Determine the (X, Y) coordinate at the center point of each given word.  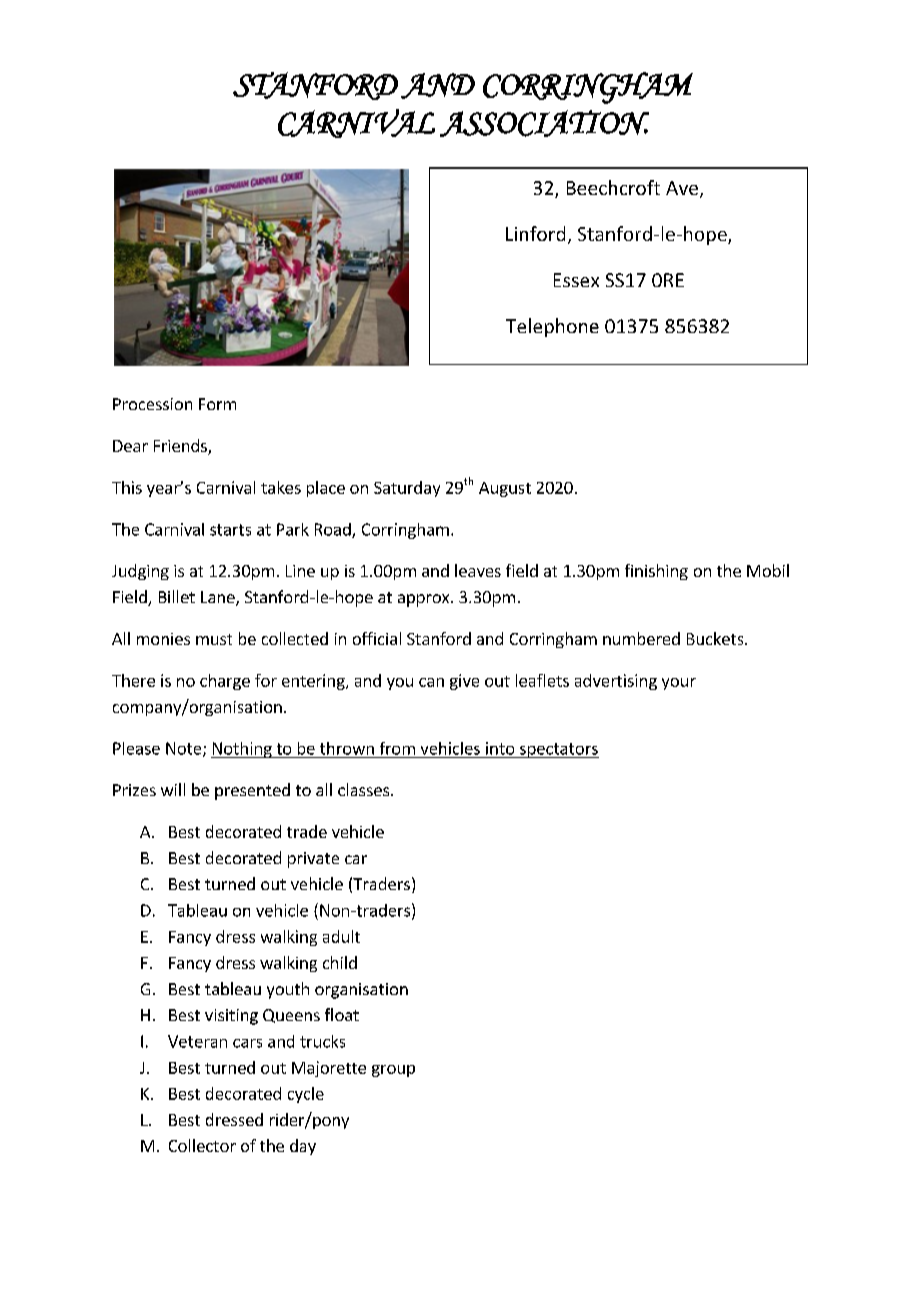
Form (217, 404)
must (214, 639)
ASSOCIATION (544, 123)
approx (425, 600)
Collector (202, 1145)
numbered (641, 638)
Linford (535, 233)
